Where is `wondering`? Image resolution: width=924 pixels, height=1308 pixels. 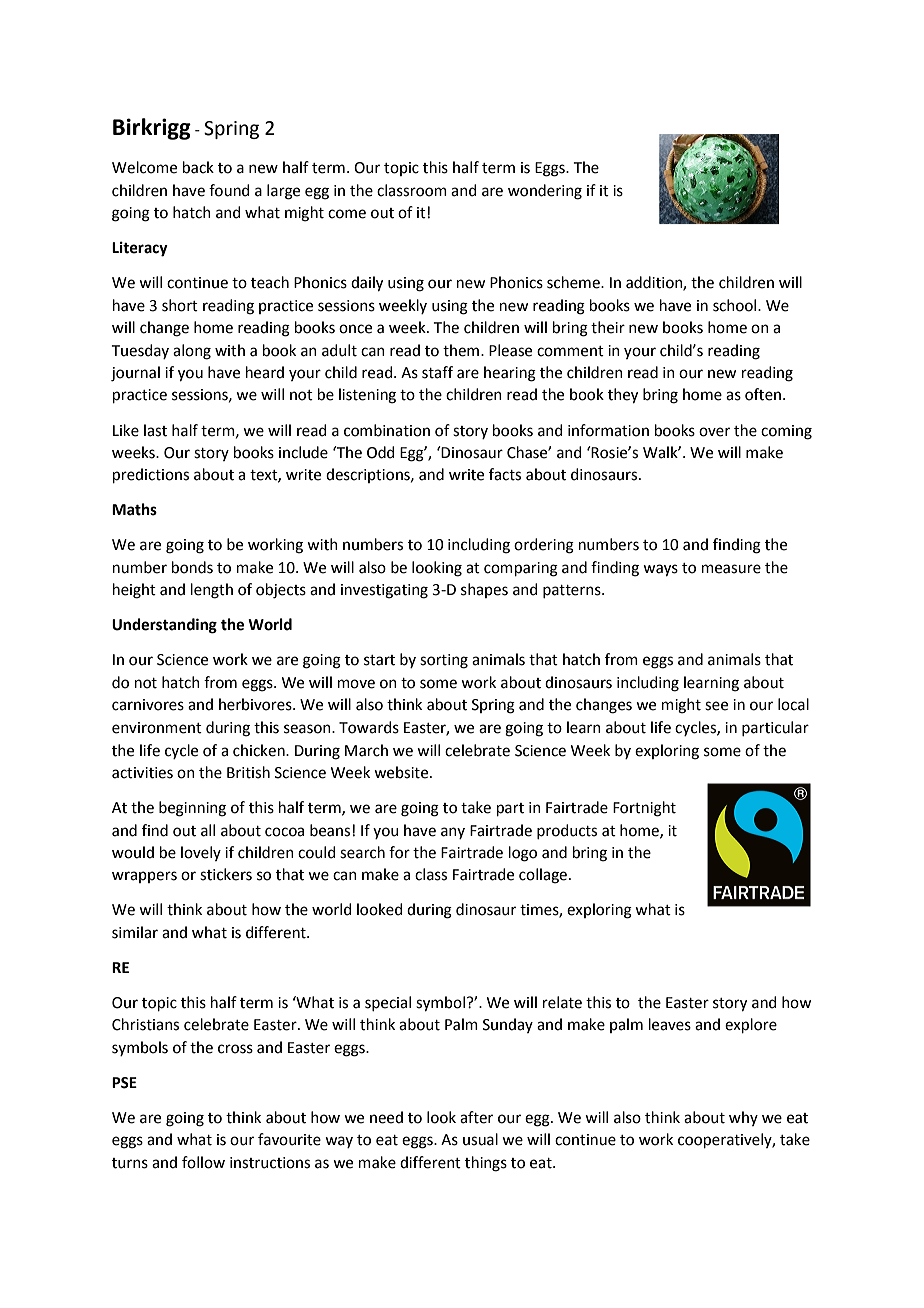
wondering is located at coordinates (545, 192).
